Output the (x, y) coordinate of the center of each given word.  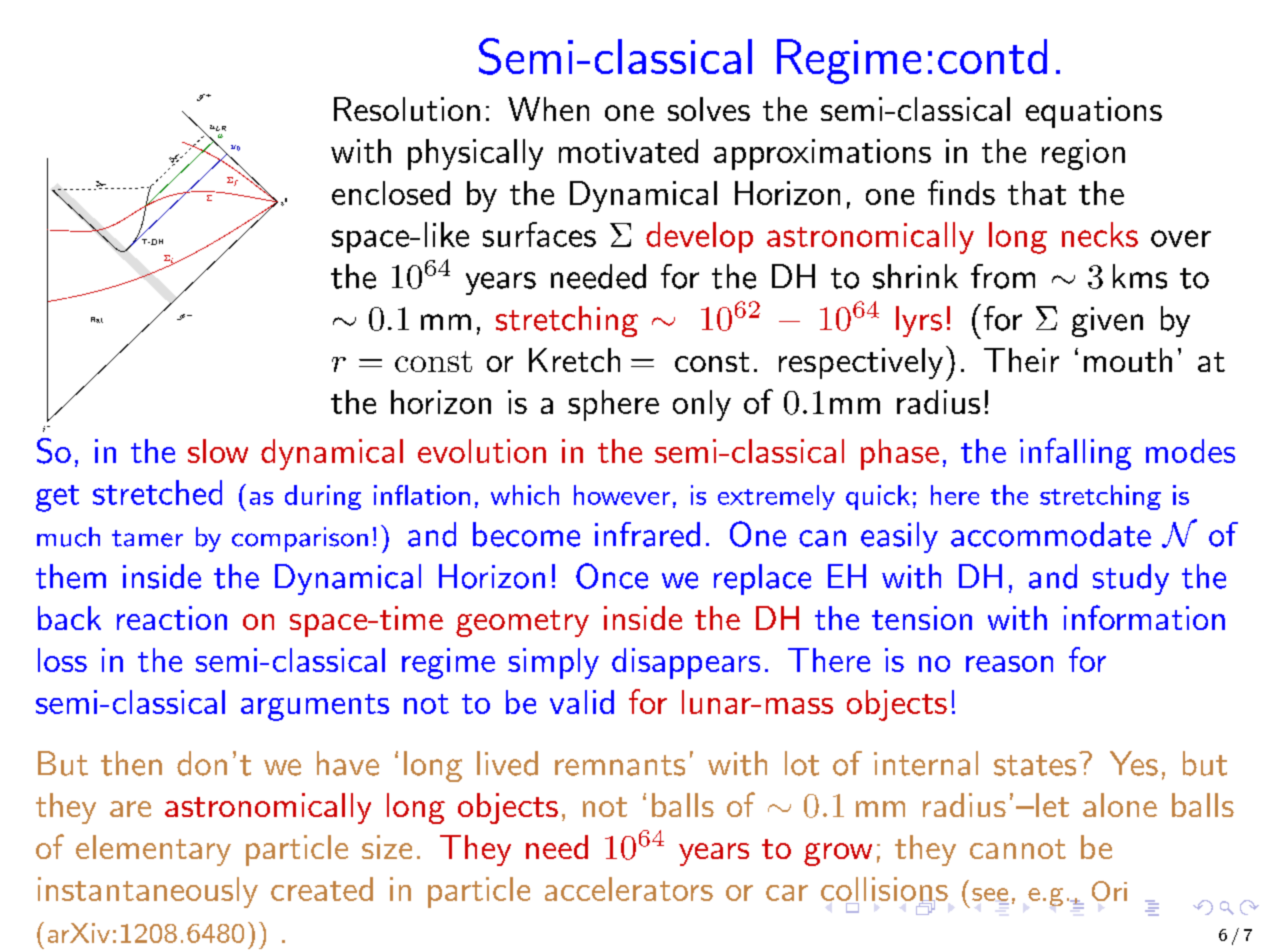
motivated (628, 151)
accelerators (629, 889)
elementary (153, 850)
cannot (1018, 849)
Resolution (407, 109)
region (1083, 154)
